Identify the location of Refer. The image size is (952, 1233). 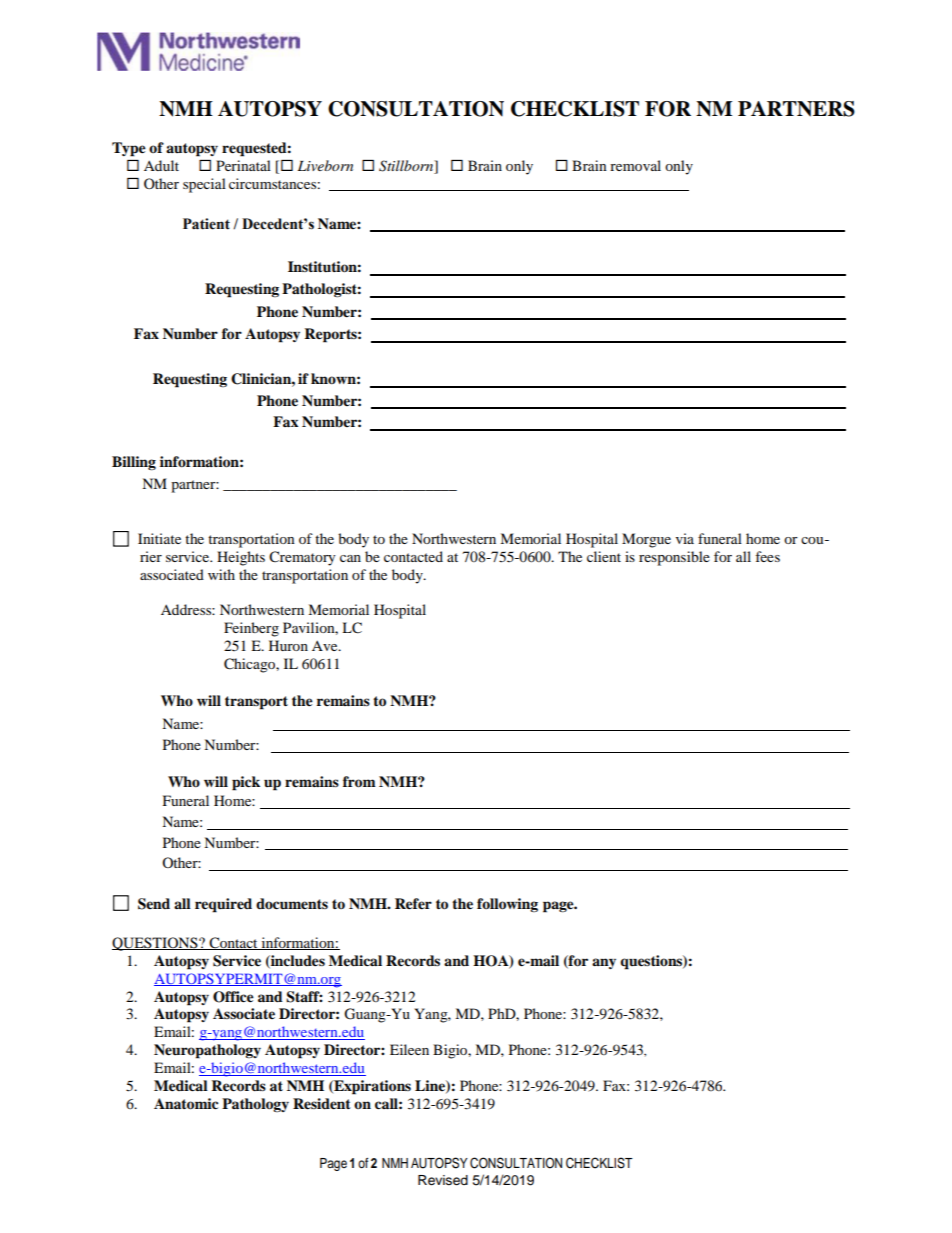
(413, 904).
